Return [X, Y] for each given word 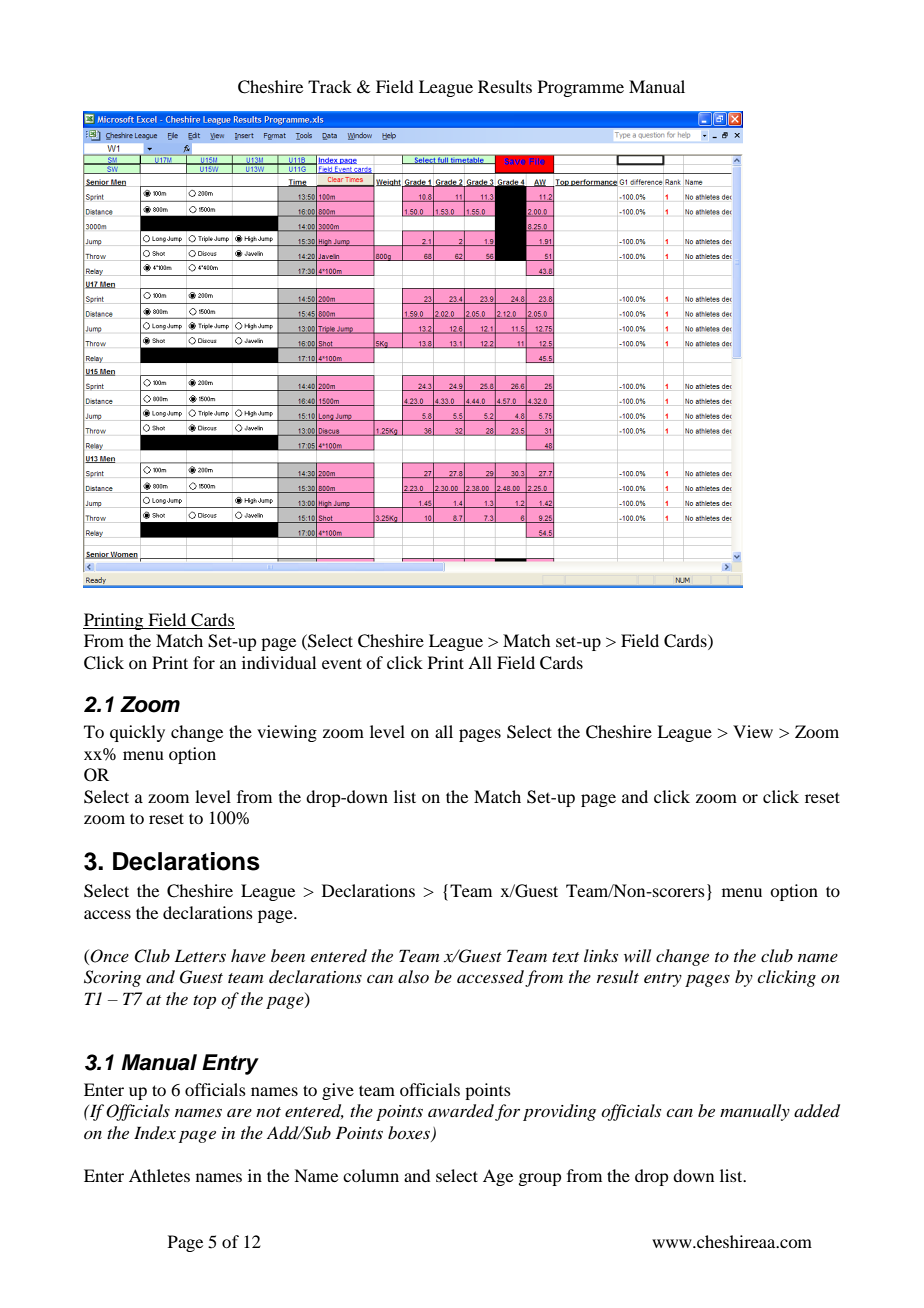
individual [279, 662]
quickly [137, 733]
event [342, 663]
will [637, 955]
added [817, 1111]
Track [330, 86]
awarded [461, 1111]
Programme [581, 88]
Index [155, 1132]
